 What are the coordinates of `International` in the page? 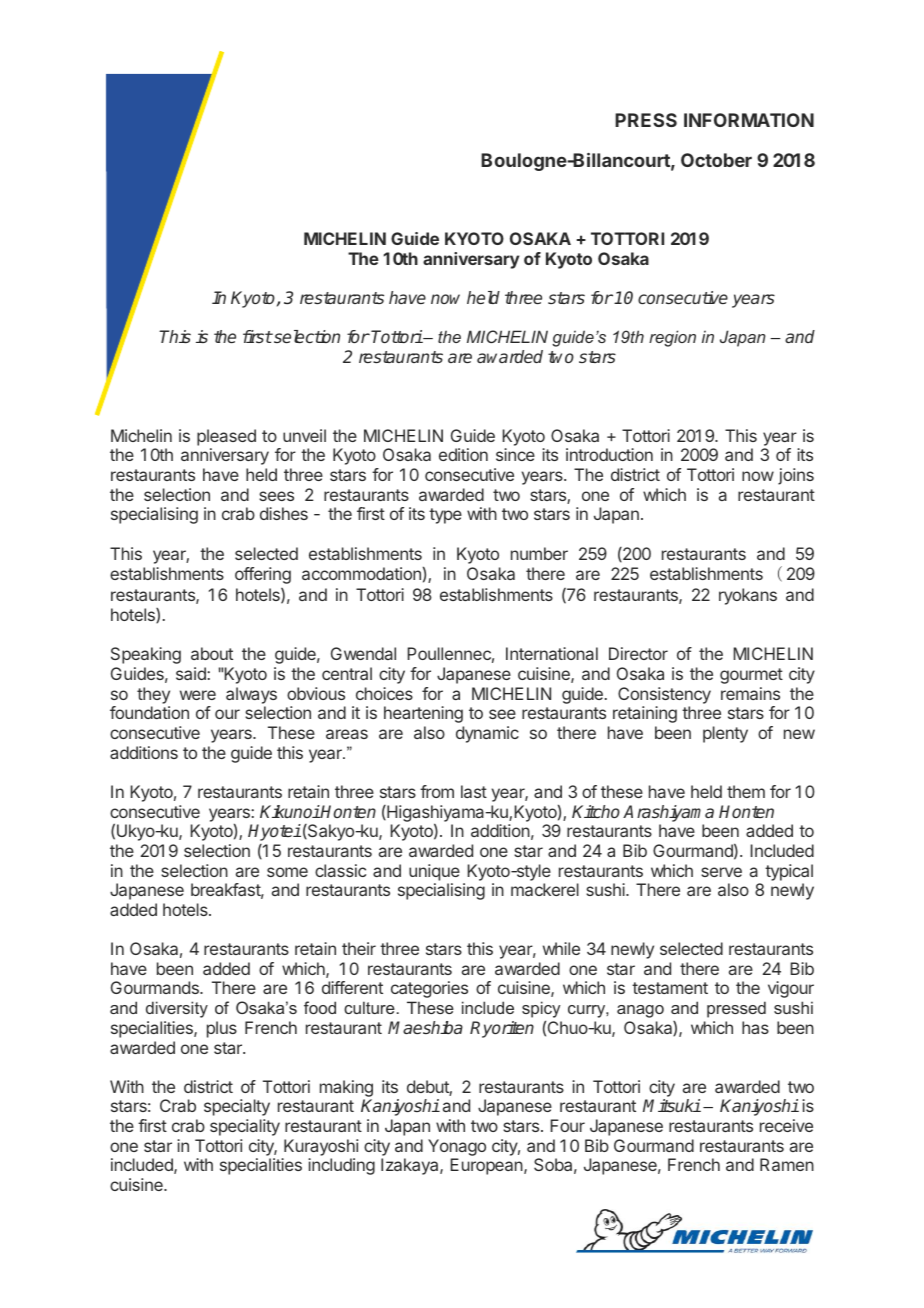 It's located at (552, 653).
